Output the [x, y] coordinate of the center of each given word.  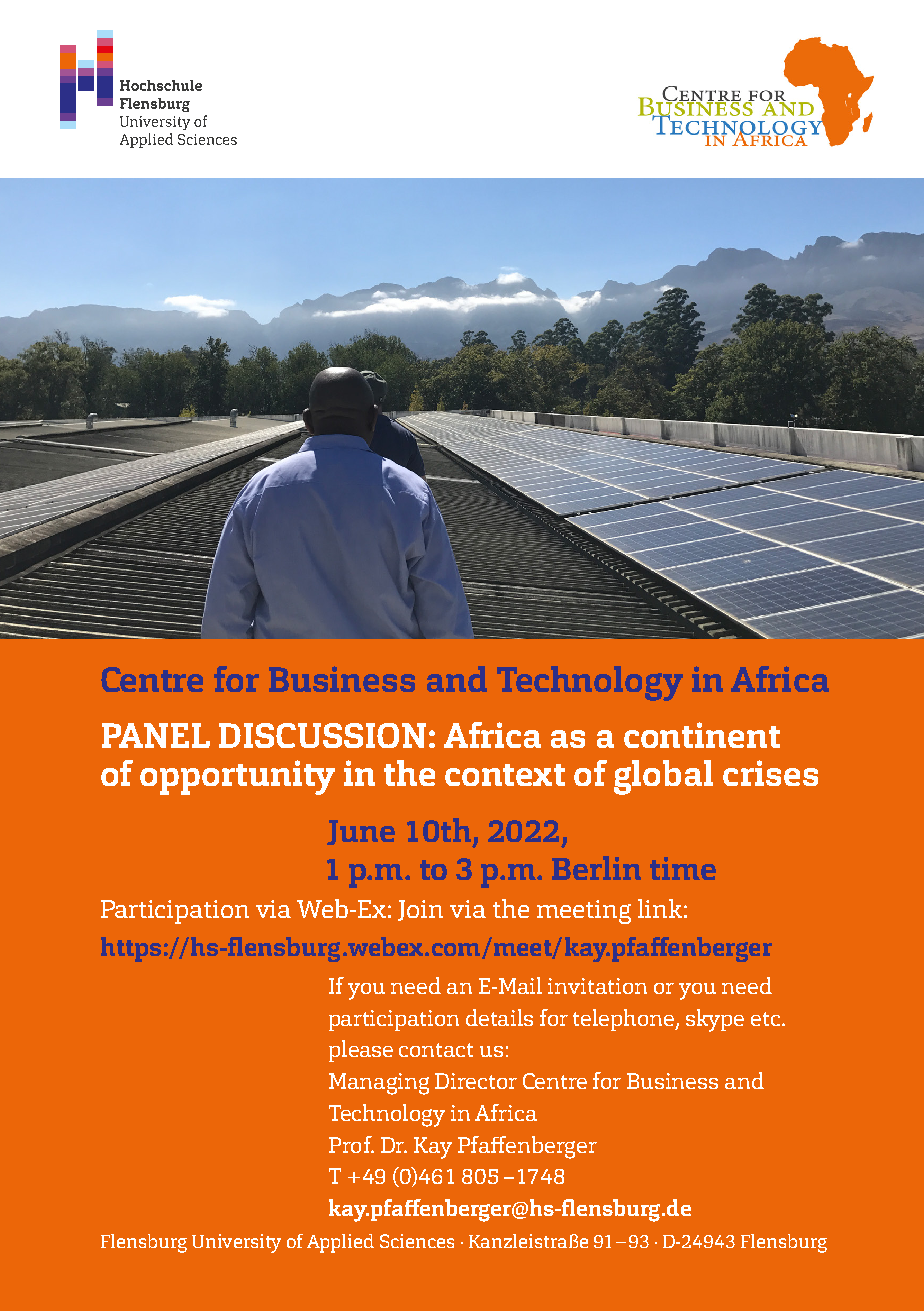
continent [702, 735]
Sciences [417, 1241]
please [361, 1051]
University [236, 1243]
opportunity [237, 777]
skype [715, 1020]
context [505, 775]
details [499, 1017]
